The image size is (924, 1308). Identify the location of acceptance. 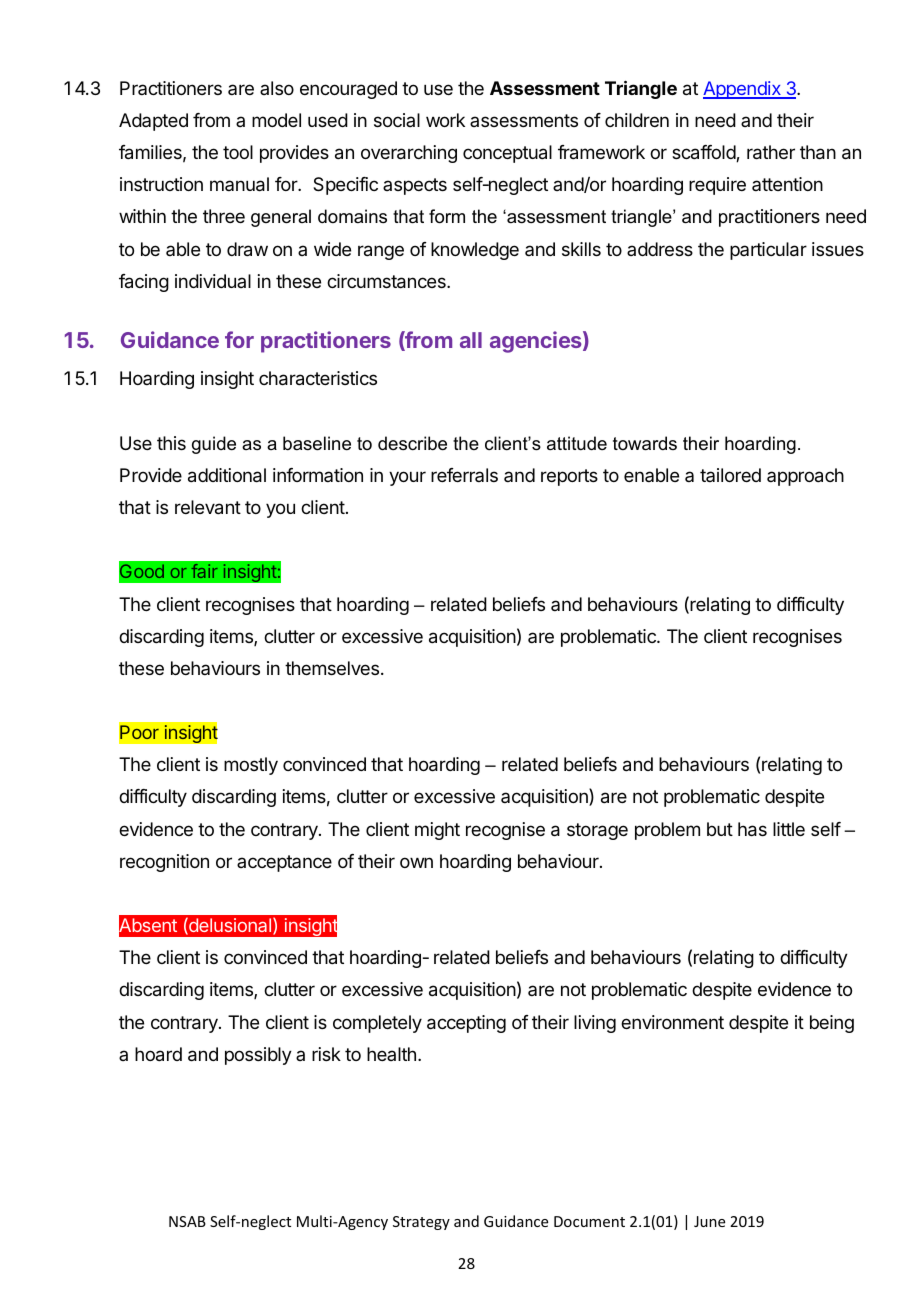
(284, 863).
